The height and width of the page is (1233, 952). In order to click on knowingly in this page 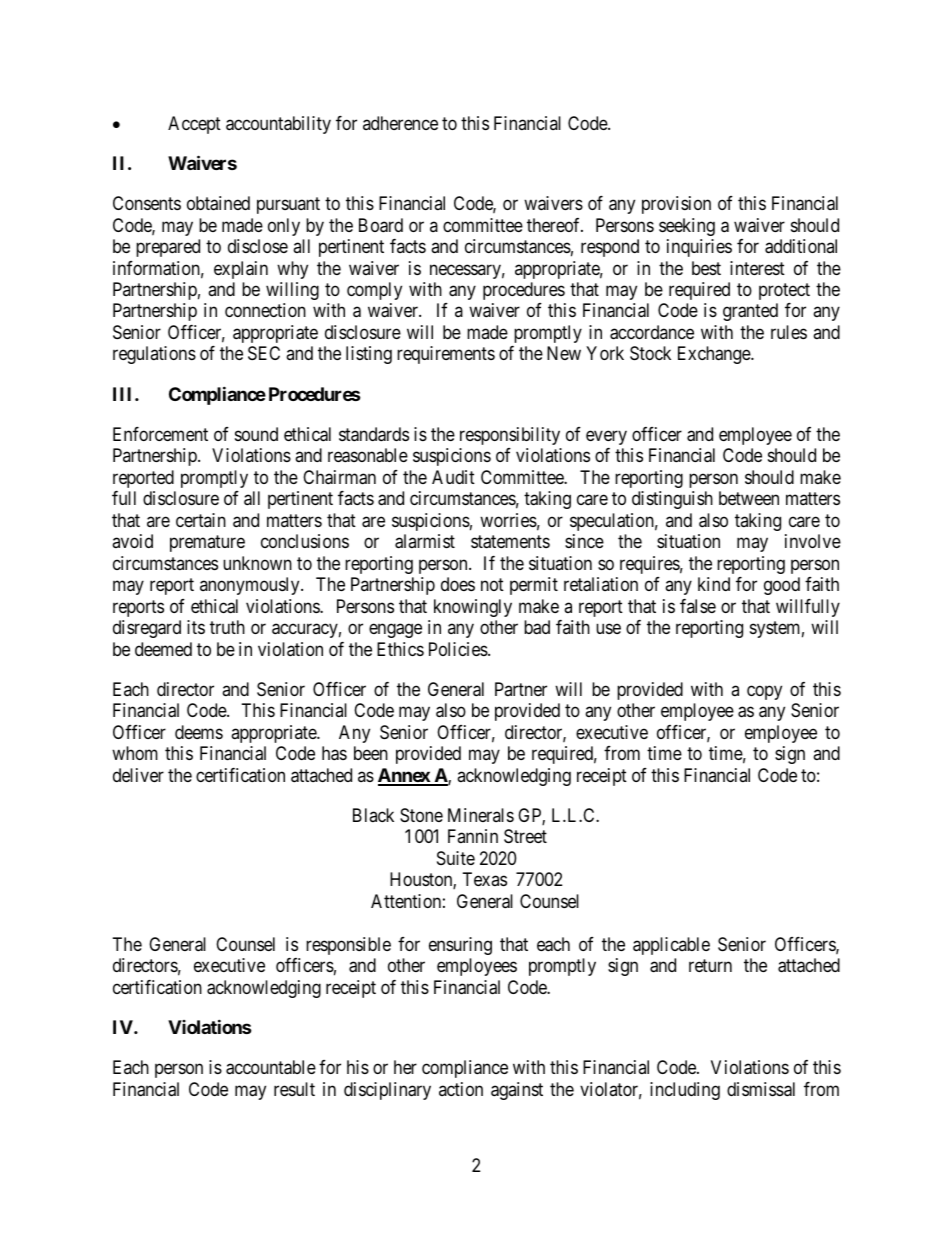, I will do `click(473, 608)`.
